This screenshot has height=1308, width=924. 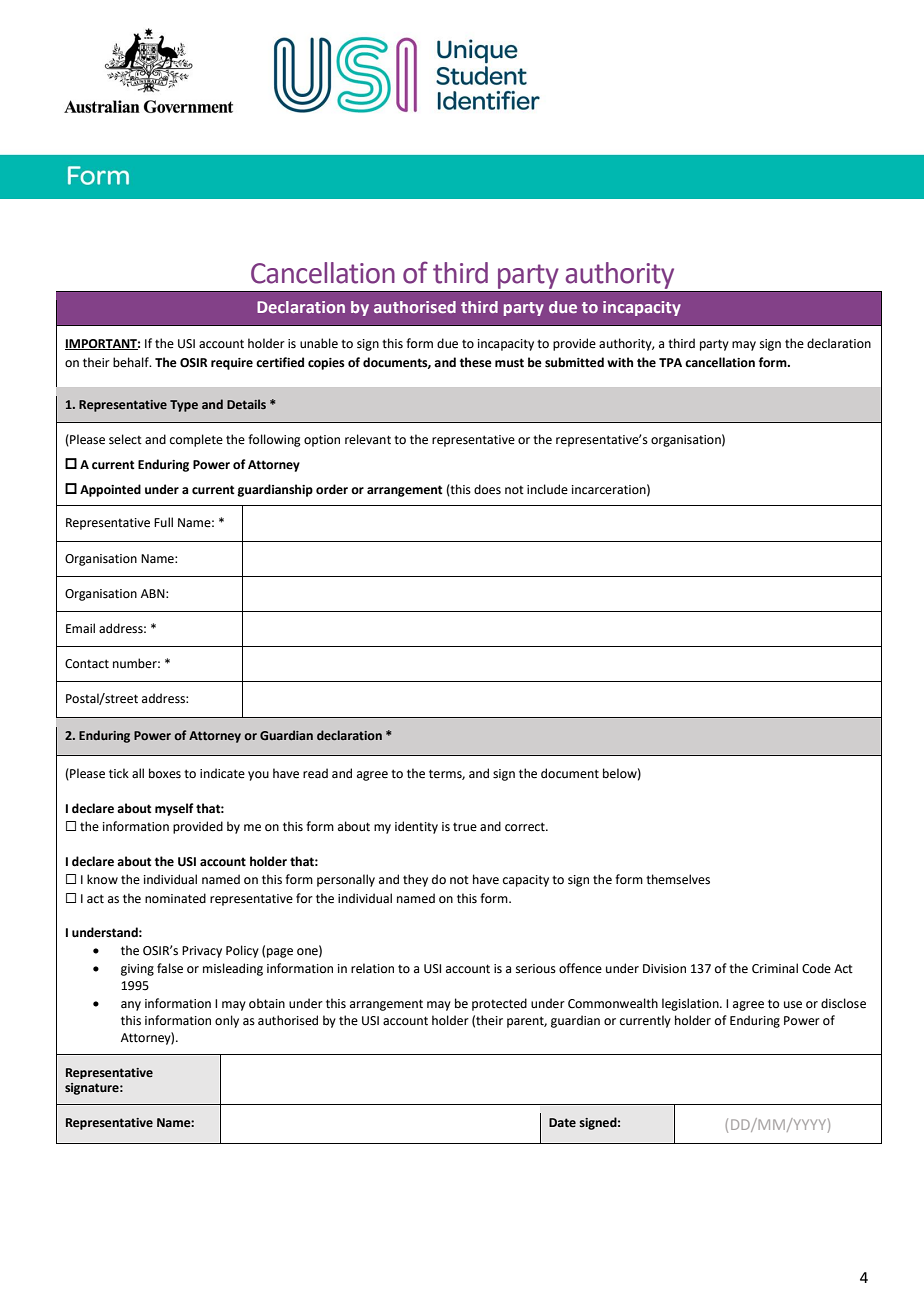 I want to click on Full, so click(x=163, y=522).
